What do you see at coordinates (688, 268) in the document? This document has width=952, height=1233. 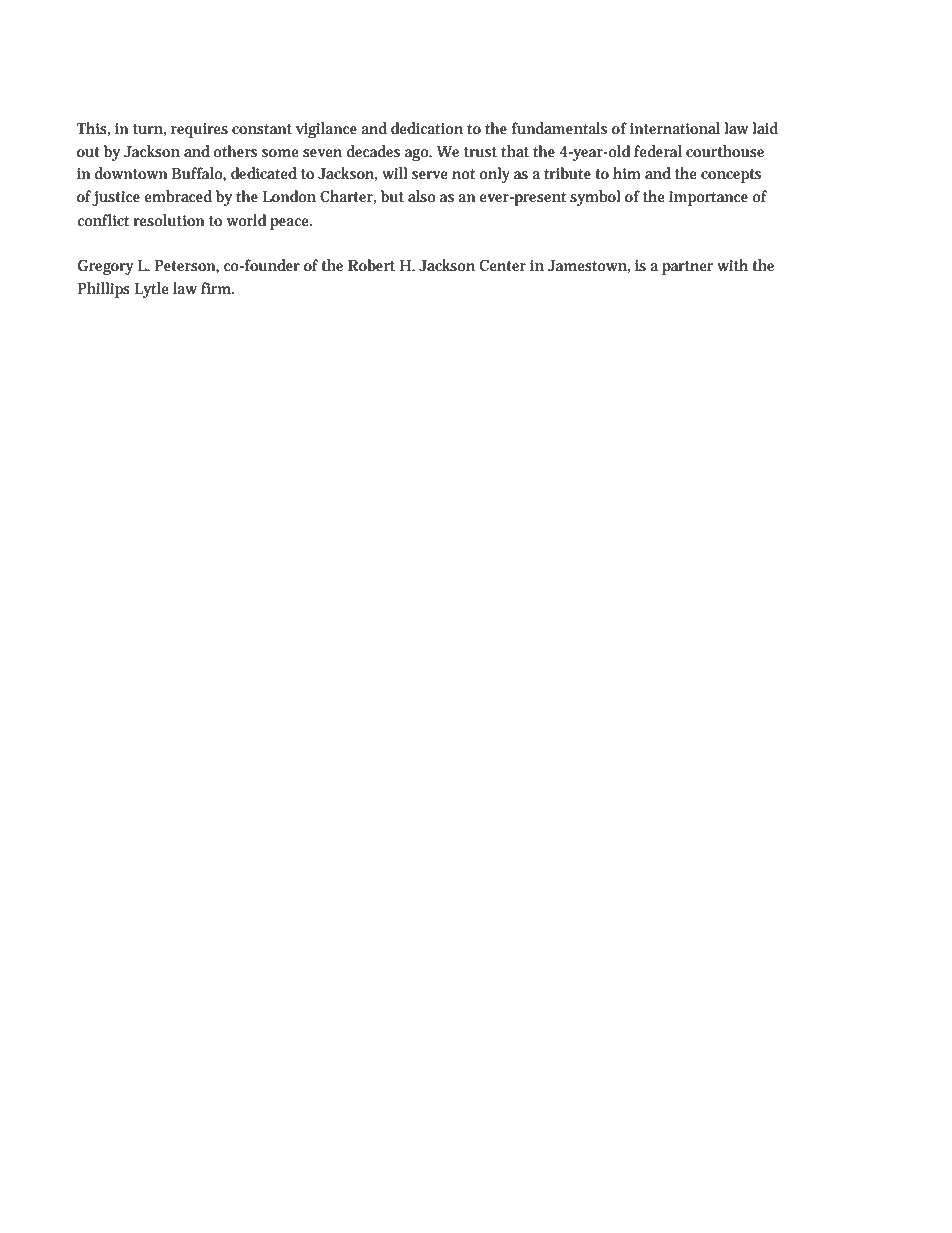 I see `partner` at bounding box center [688, 268].
